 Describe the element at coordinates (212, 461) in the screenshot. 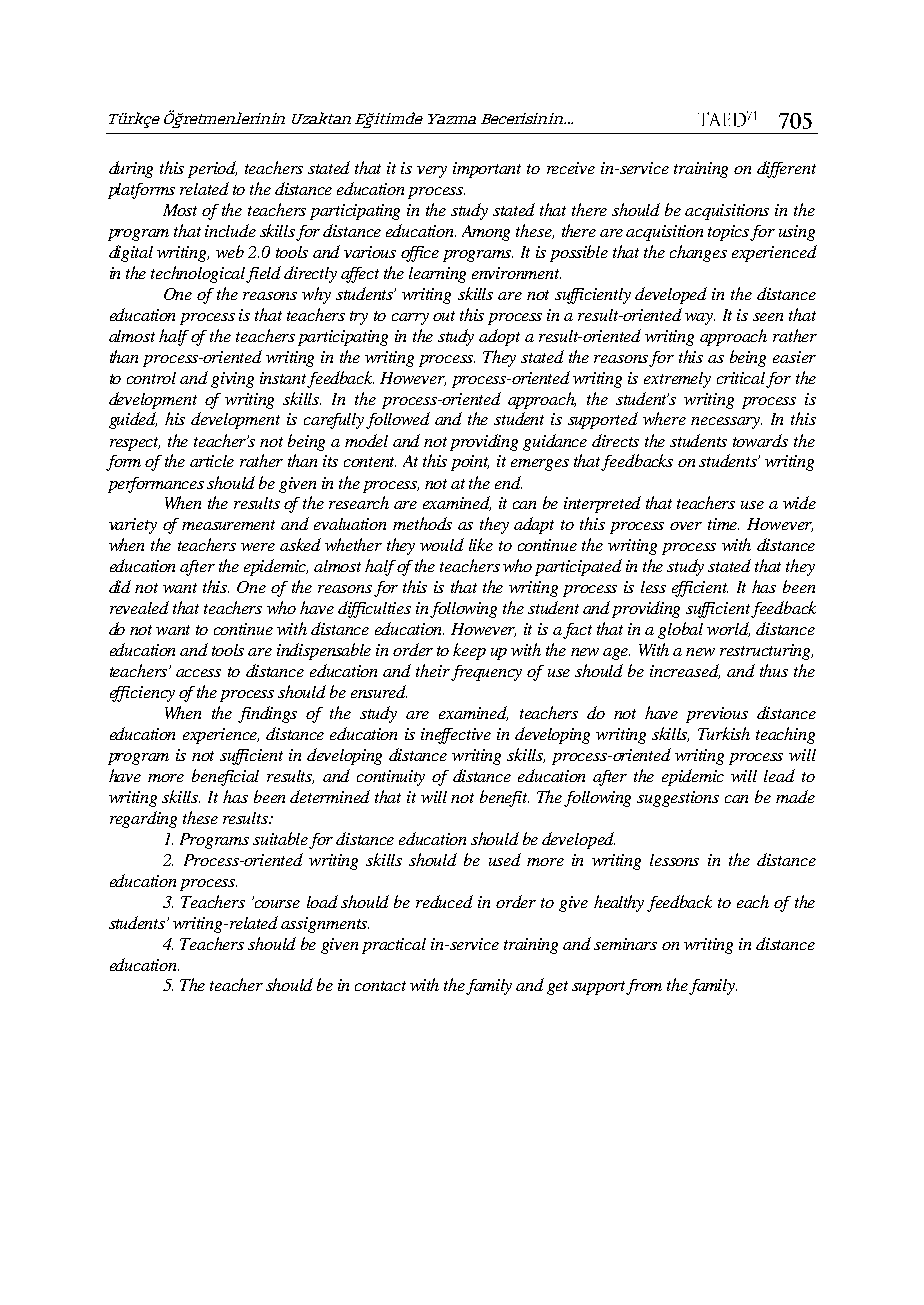

I see `article` at that location.
